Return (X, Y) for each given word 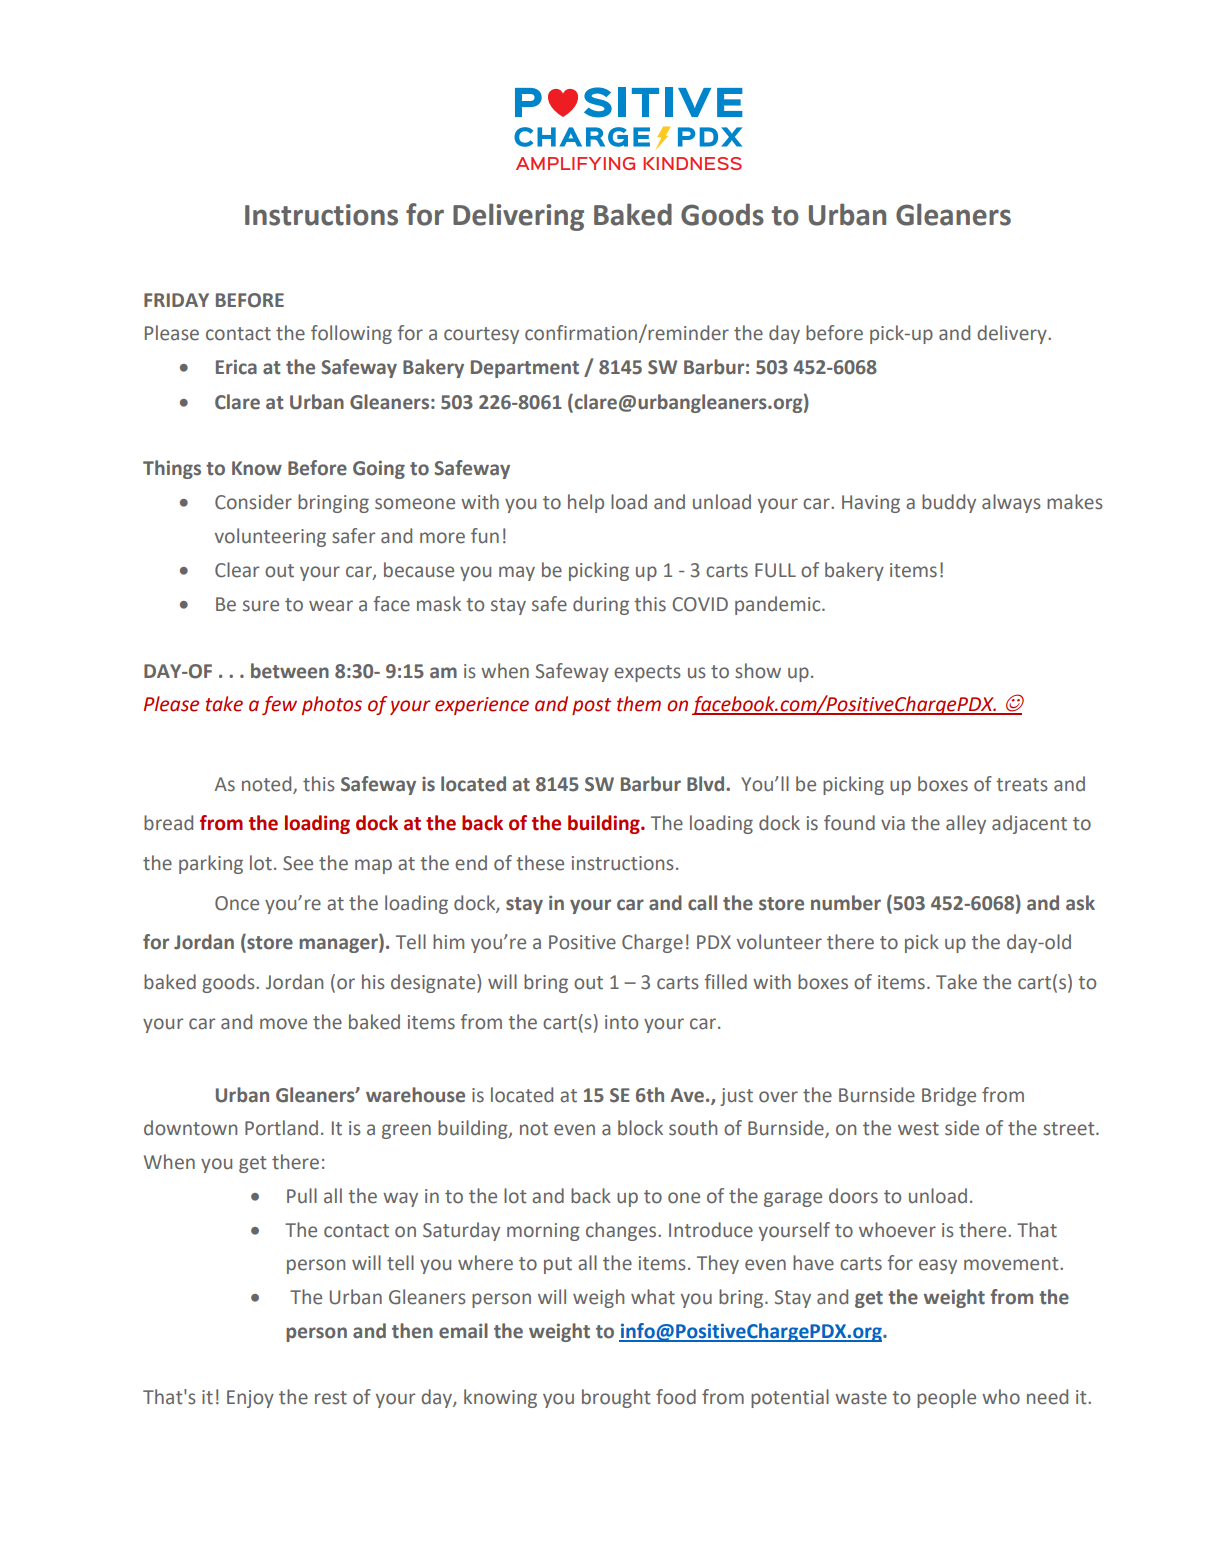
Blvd (707, 784)
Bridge (949, 1096)
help (586, 503)
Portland (281, 1128)
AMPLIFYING (575, 163)
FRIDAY (176, 300)
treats (1022, 785)
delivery (1013, 334)
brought (616, 1398)
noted (266, 784)
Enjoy (250, 1399)
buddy (949, 503)
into (621, 1022)
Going (379, 469)
